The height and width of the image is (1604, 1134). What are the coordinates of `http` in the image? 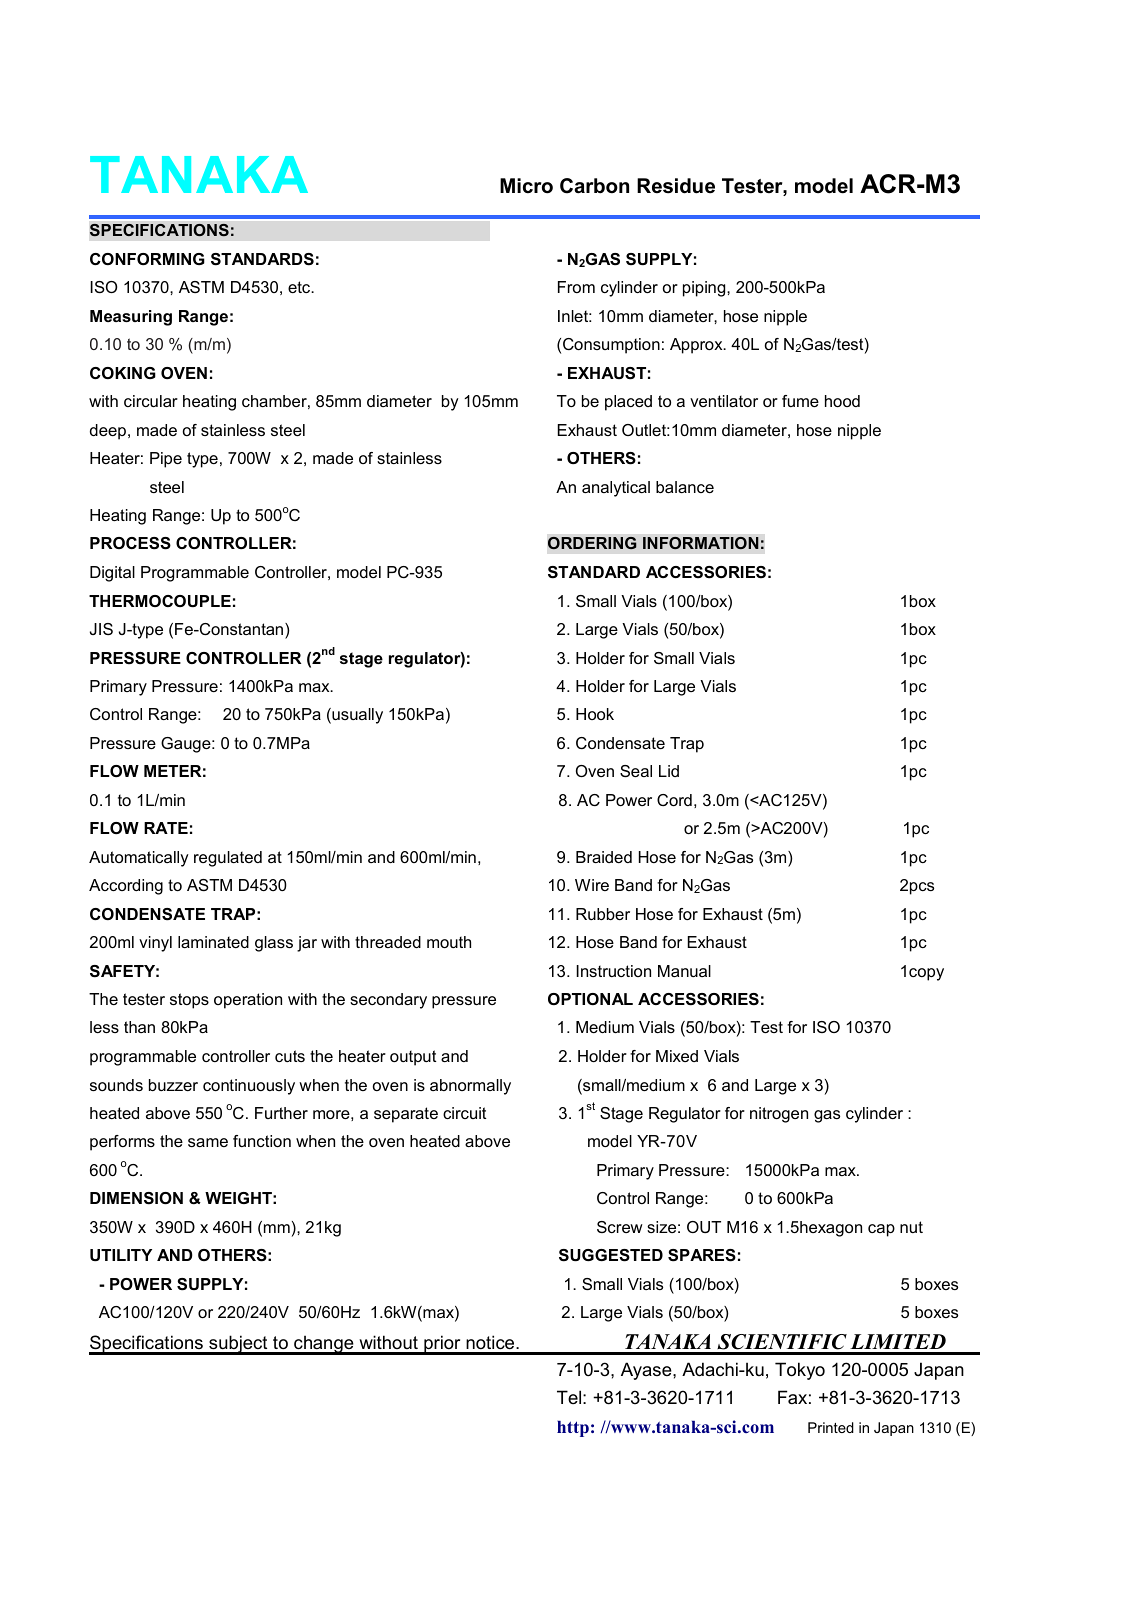 It's located at (573, 1428).
